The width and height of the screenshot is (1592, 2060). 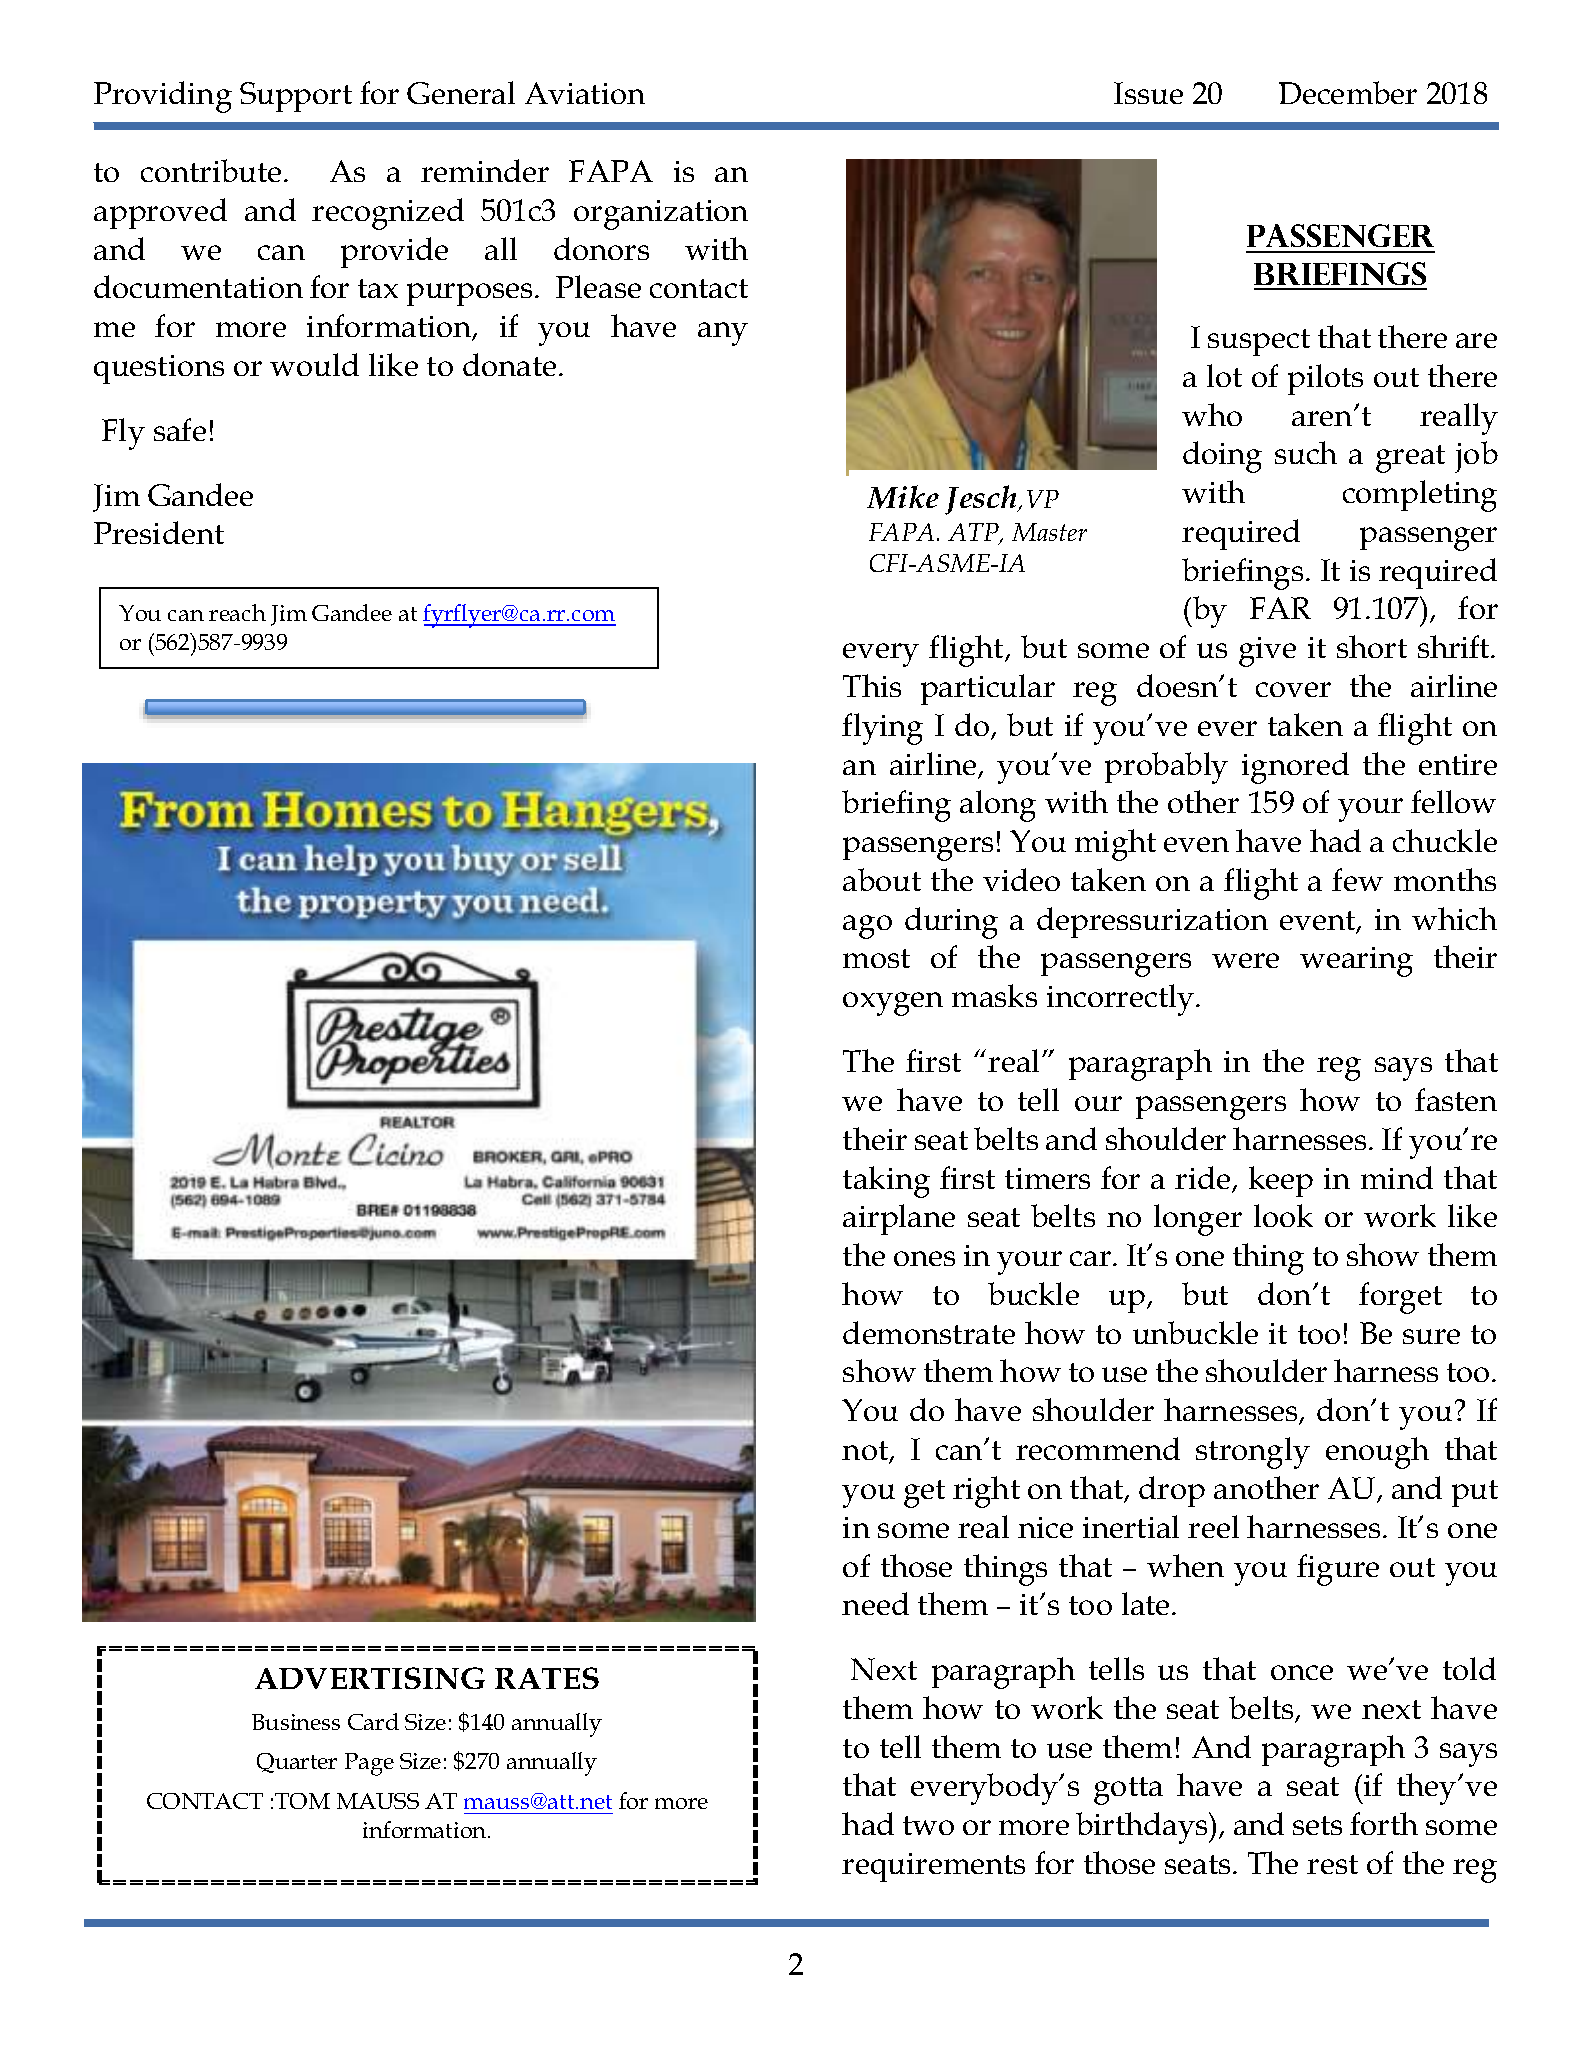 I want to click on taking, so click(x=886, y=1182).
